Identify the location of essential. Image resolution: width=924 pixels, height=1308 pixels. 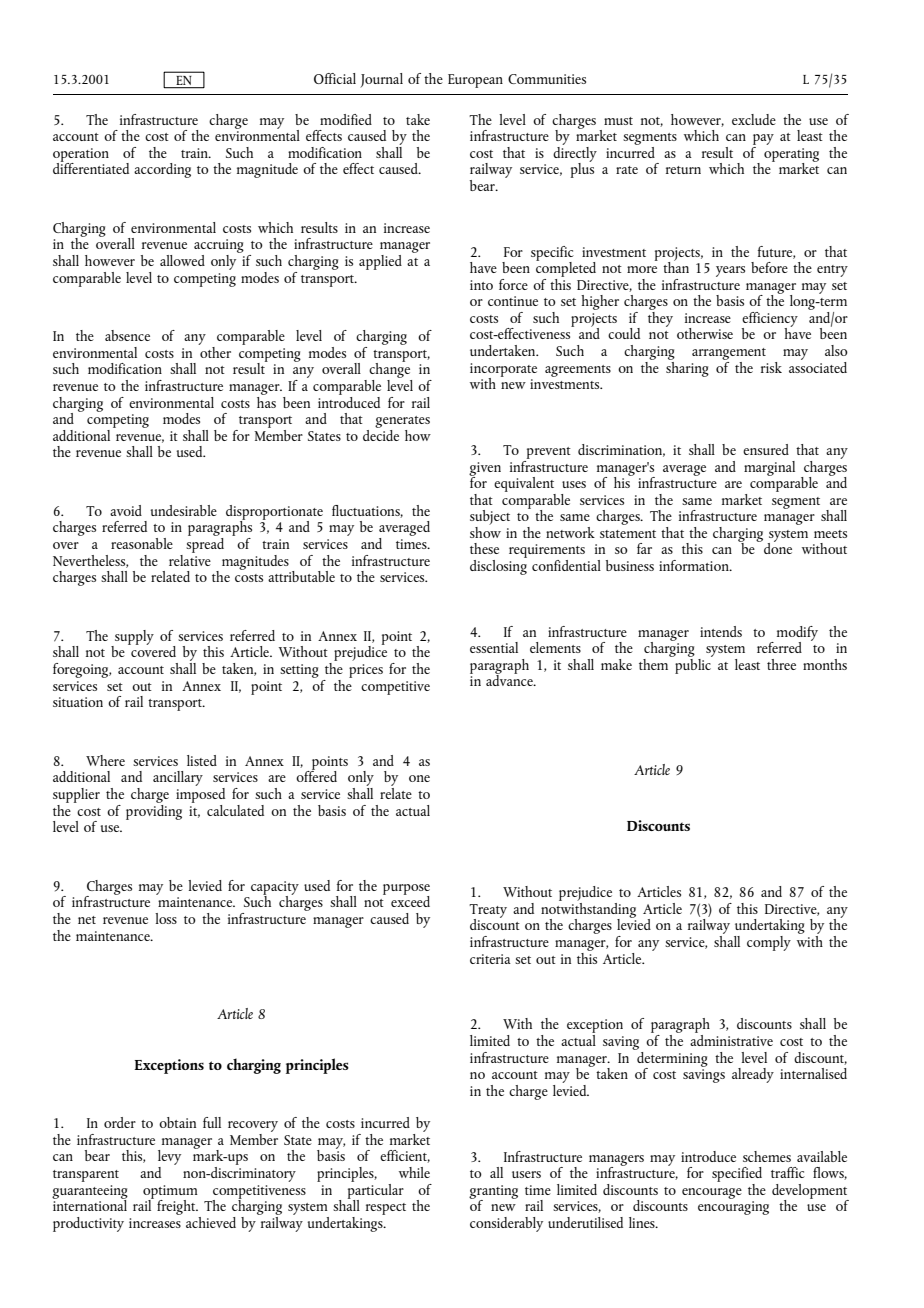
(494, 647).
